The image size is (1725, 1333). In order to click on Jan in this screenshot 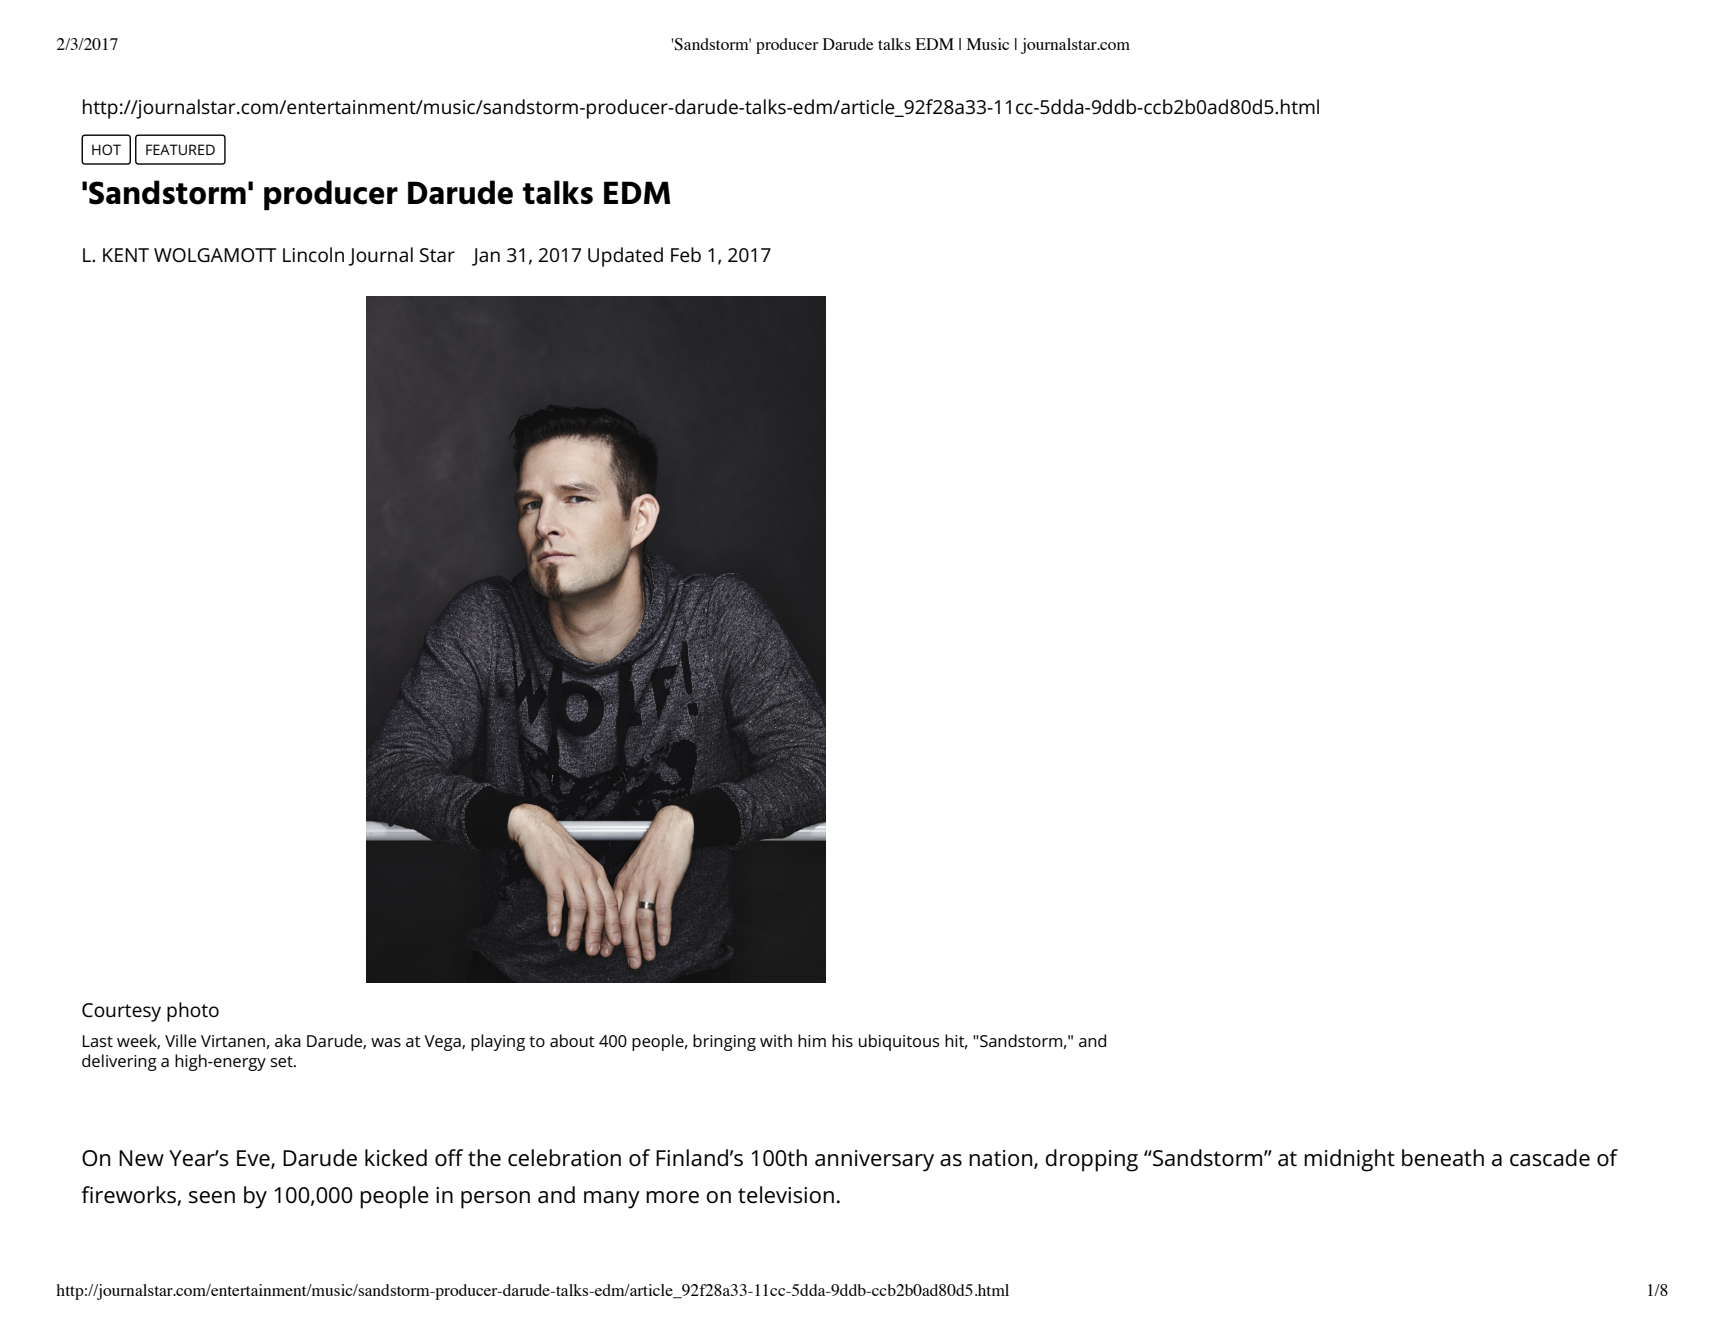, I will do `click(486, 257)`.
